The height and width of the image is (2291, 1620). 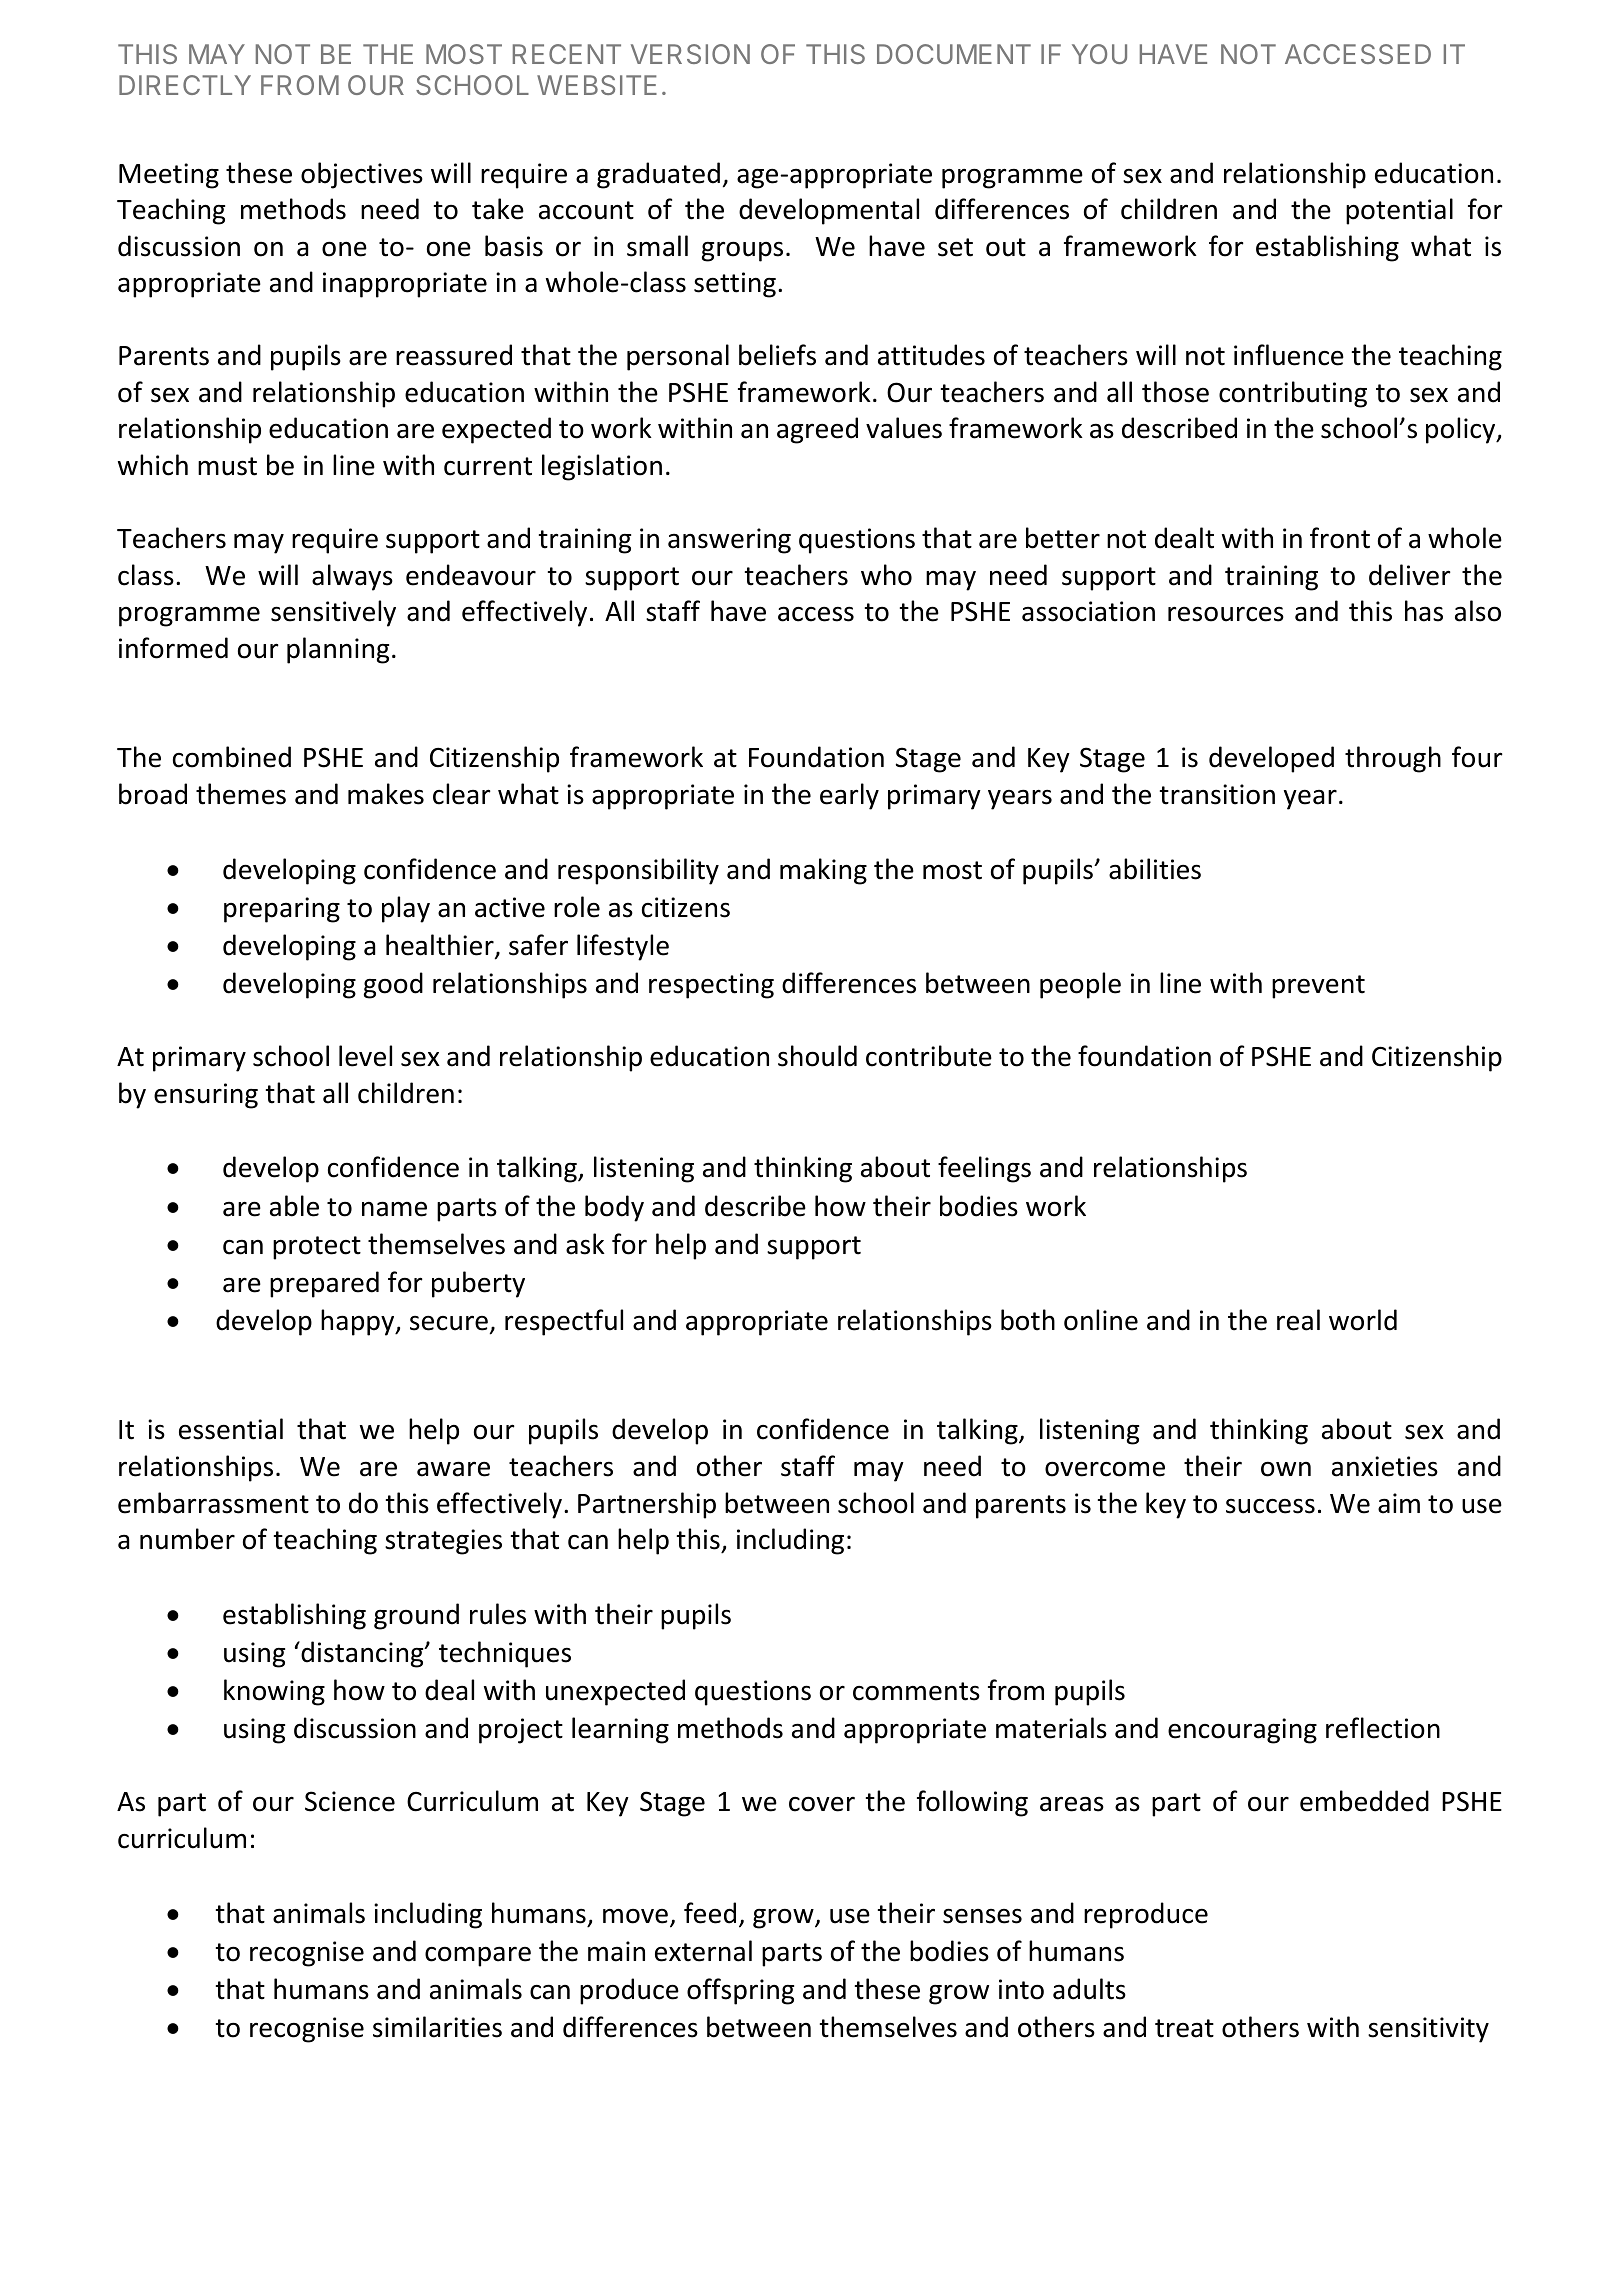 What do you see at coordinates (740, 1991) in the image?
I see `offspring` at bounding box center [740, 1991].
